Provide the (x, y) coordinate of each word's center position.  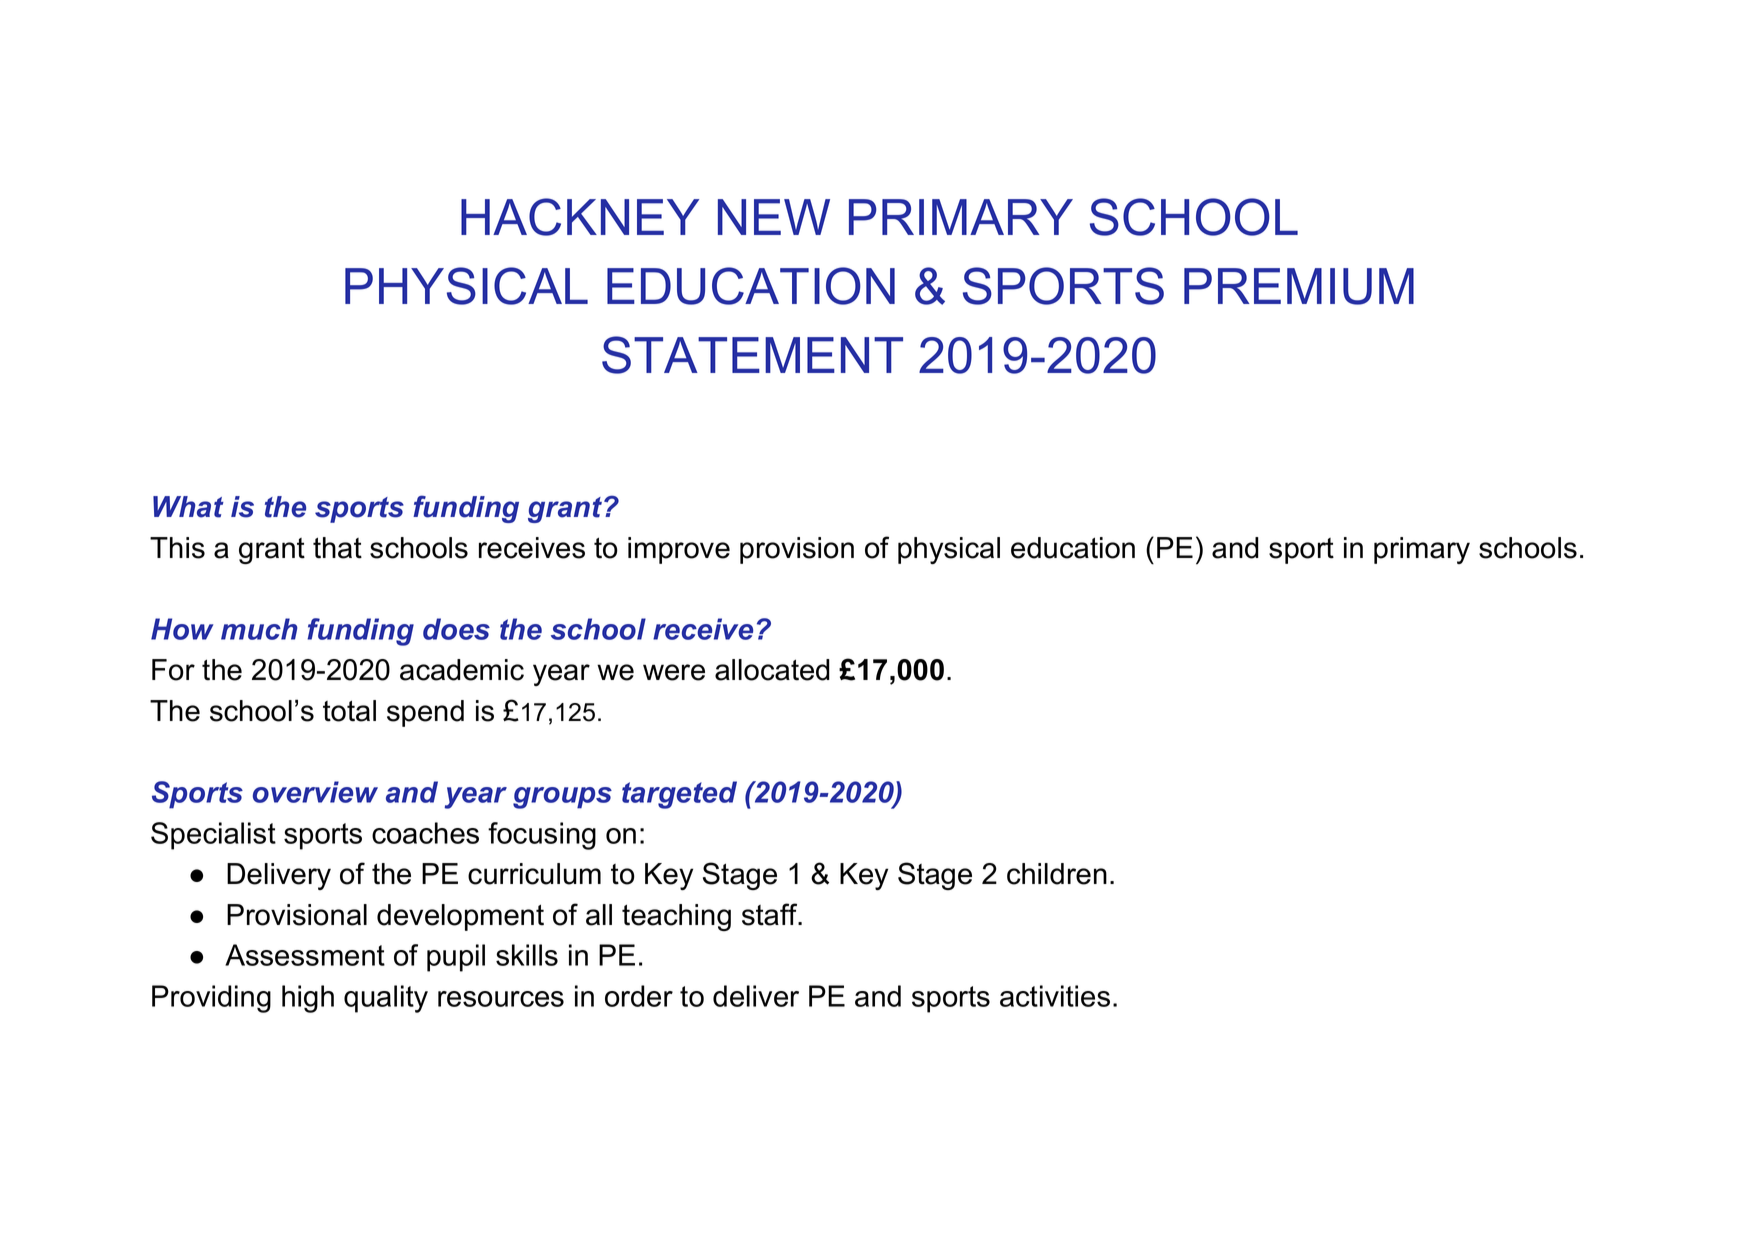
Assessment (305, 955)
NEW (774, 217)
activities (1055, 996)
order (639, 996)
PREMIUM (1299, 286)
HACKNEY (580, 217)
